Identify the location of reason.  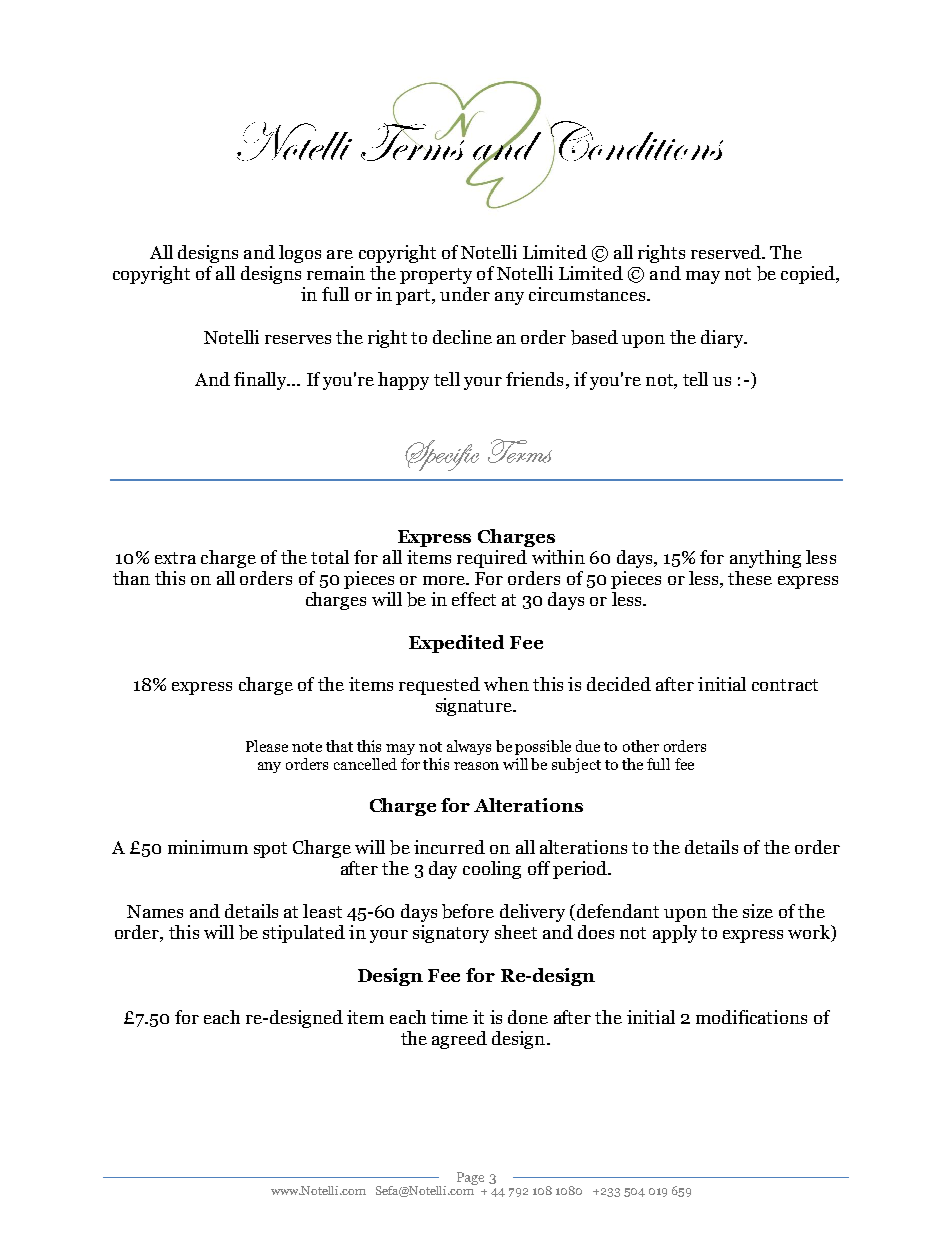
(476, 766).
